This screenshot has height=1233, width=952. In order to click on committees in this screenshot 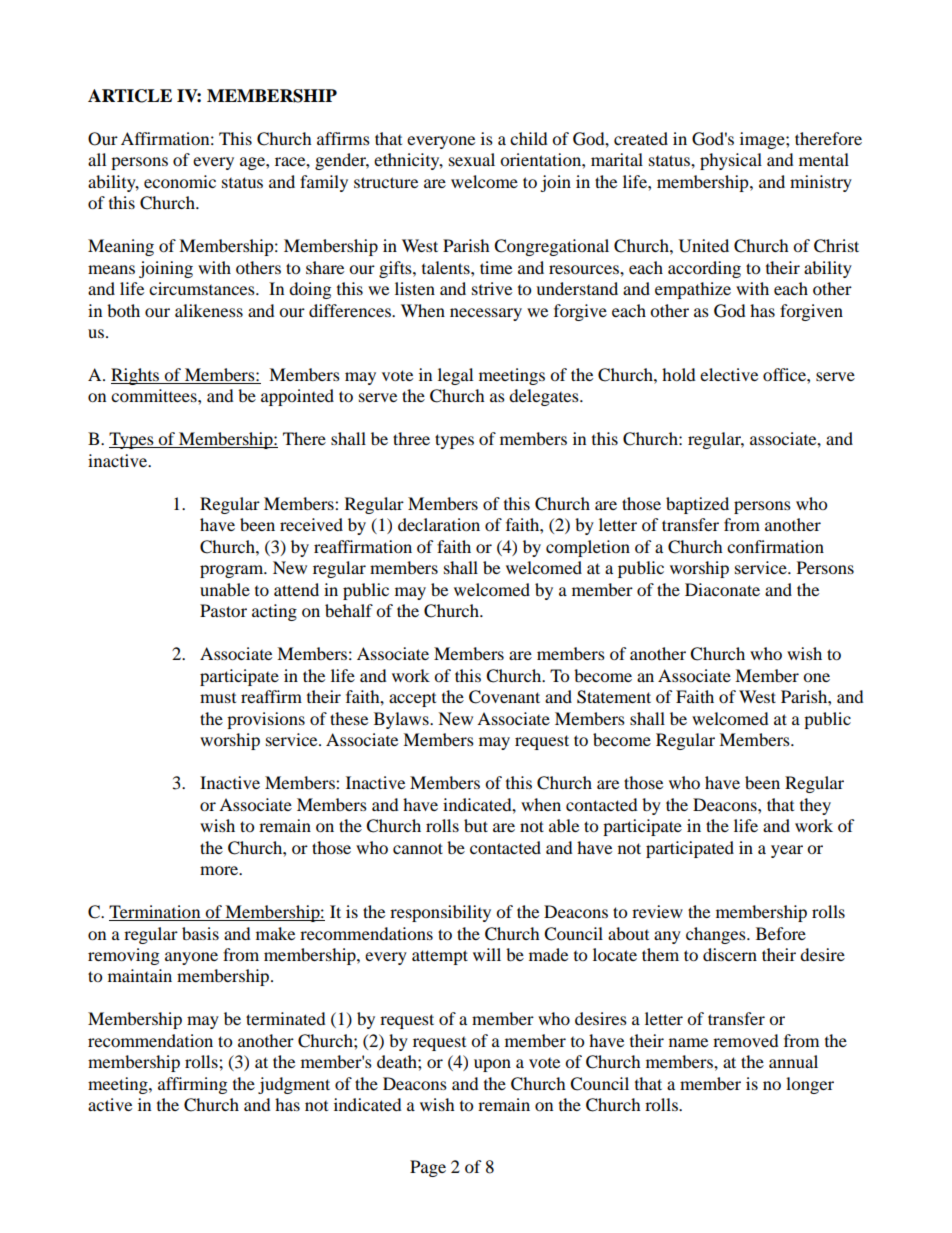, I will do `click(155, 395)`.
